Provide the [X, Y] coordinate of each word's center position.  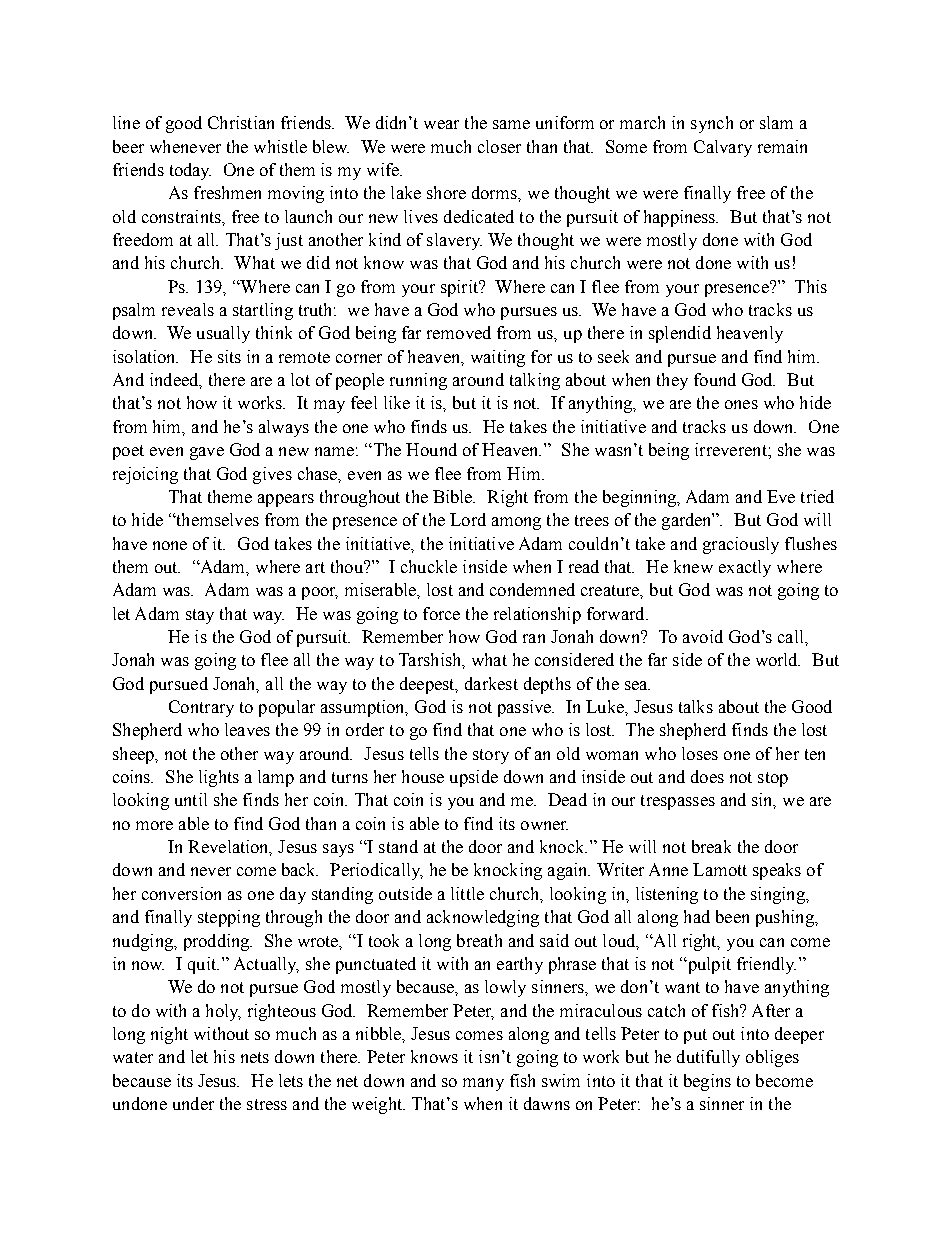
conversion [181, 893]
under [193, 1103]
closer [499, 146]
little [467, 893]
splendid [680, 334]
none [170, 545]
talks [696, 706]
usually [223, 334]
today [190, 171]
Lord [468, 519]
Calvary [723, 148]
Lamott [720, 869]
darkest [491, 683]
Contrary [201, 708]
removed [459, 332]
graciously [741, 545]
